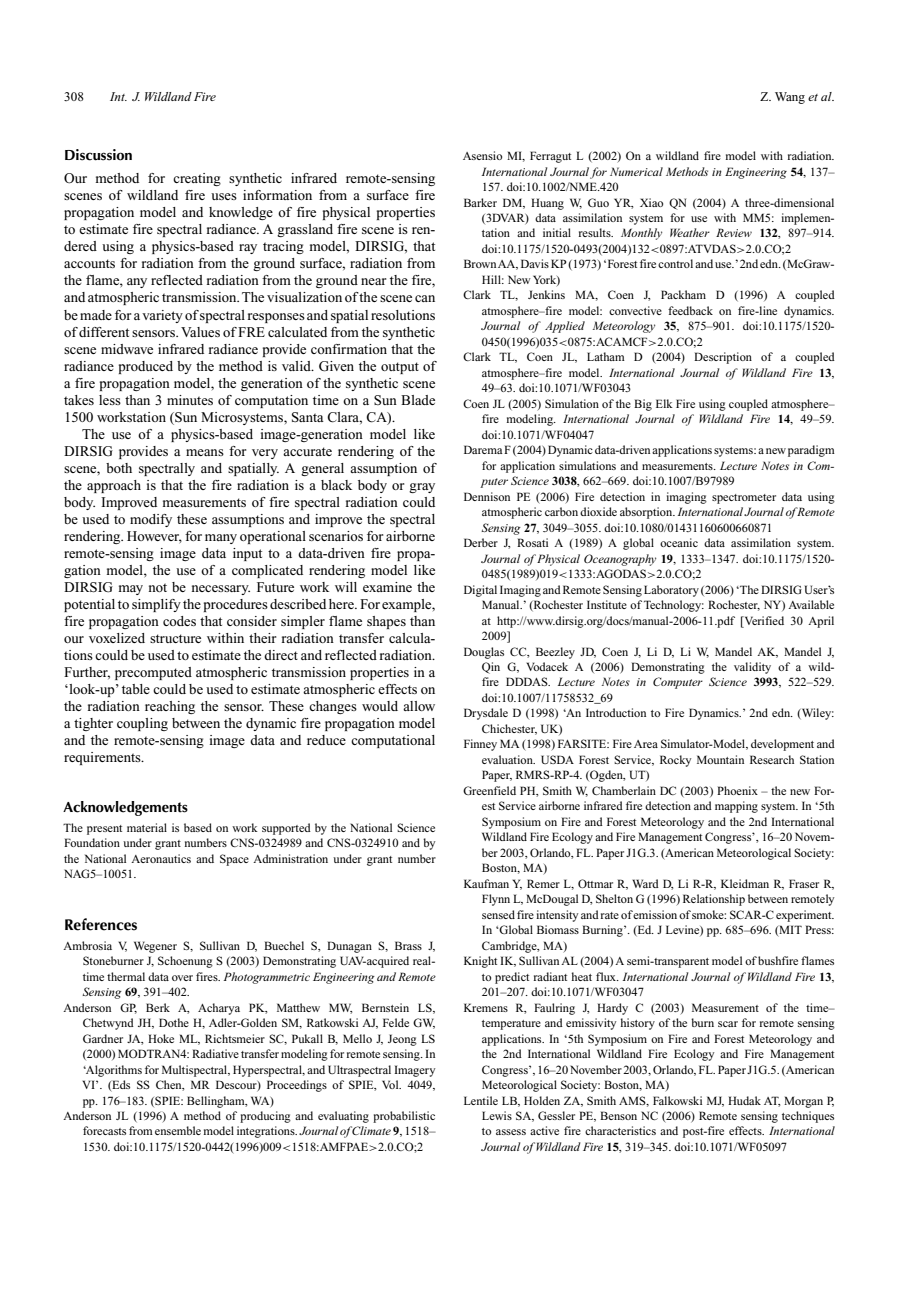  I want to click on creating, so click(197, 179).
